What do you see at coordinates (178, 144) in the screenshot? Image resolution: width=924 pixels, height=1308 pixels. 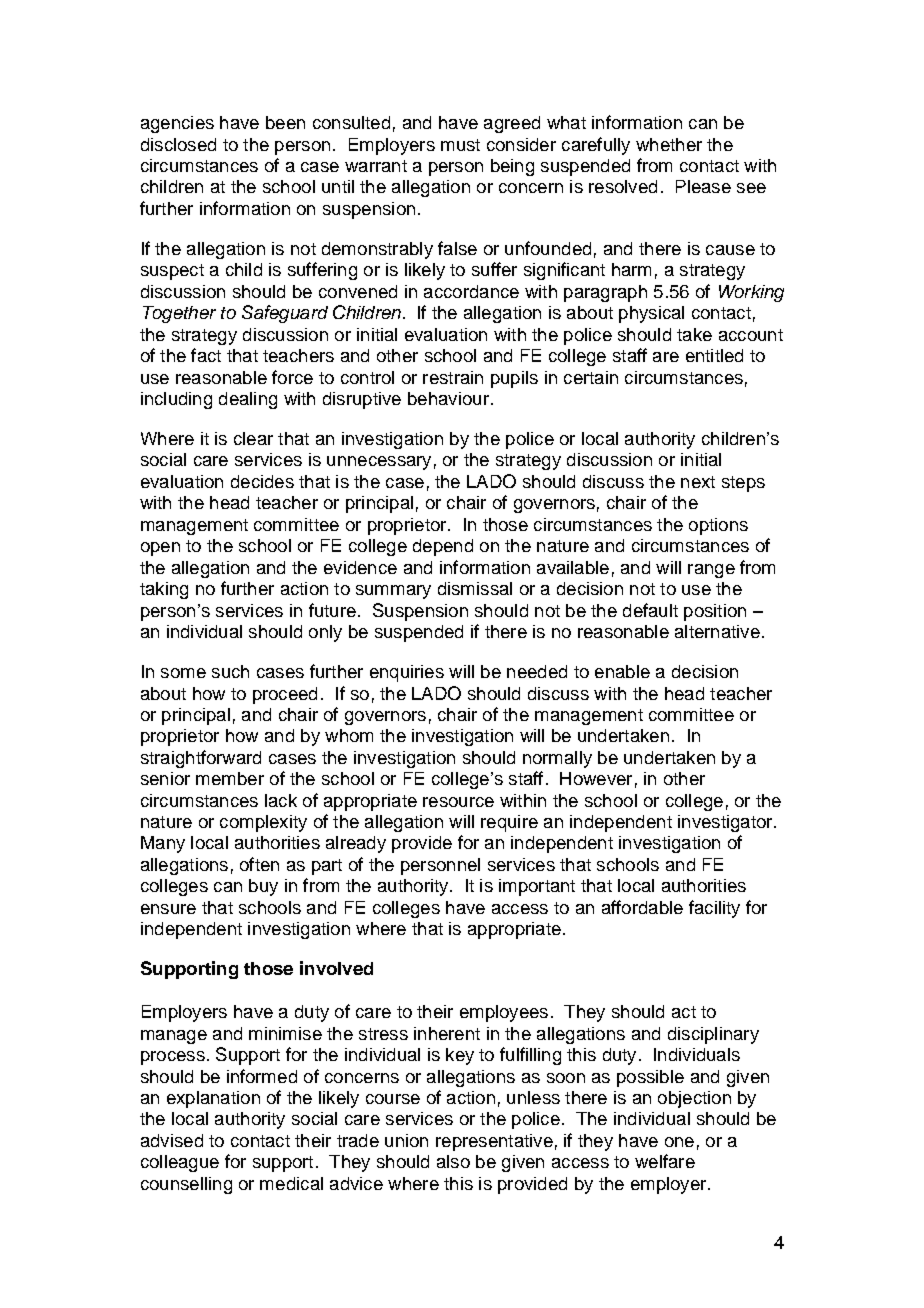 I see `disclosed` at bounding box center [178, 144].
